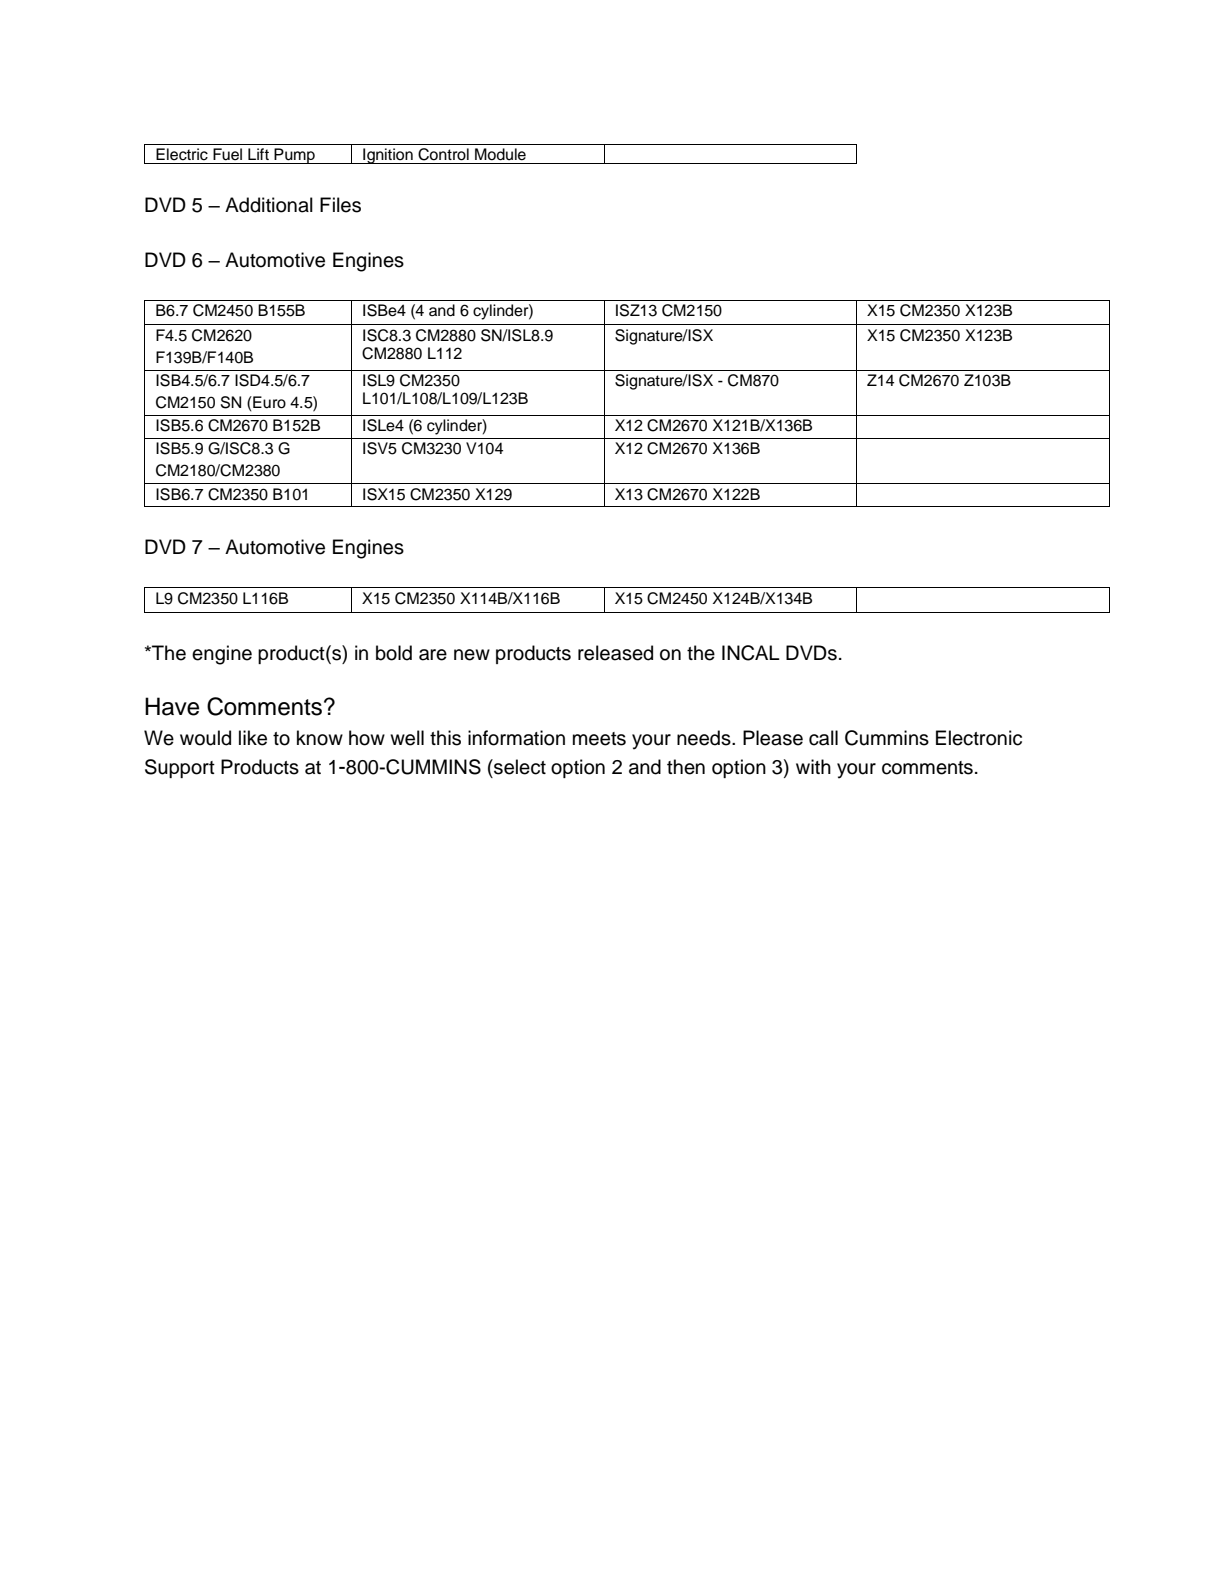 The width and height of the screenshot is (1226, 1586). I want to click on like, so click(253, 738).
